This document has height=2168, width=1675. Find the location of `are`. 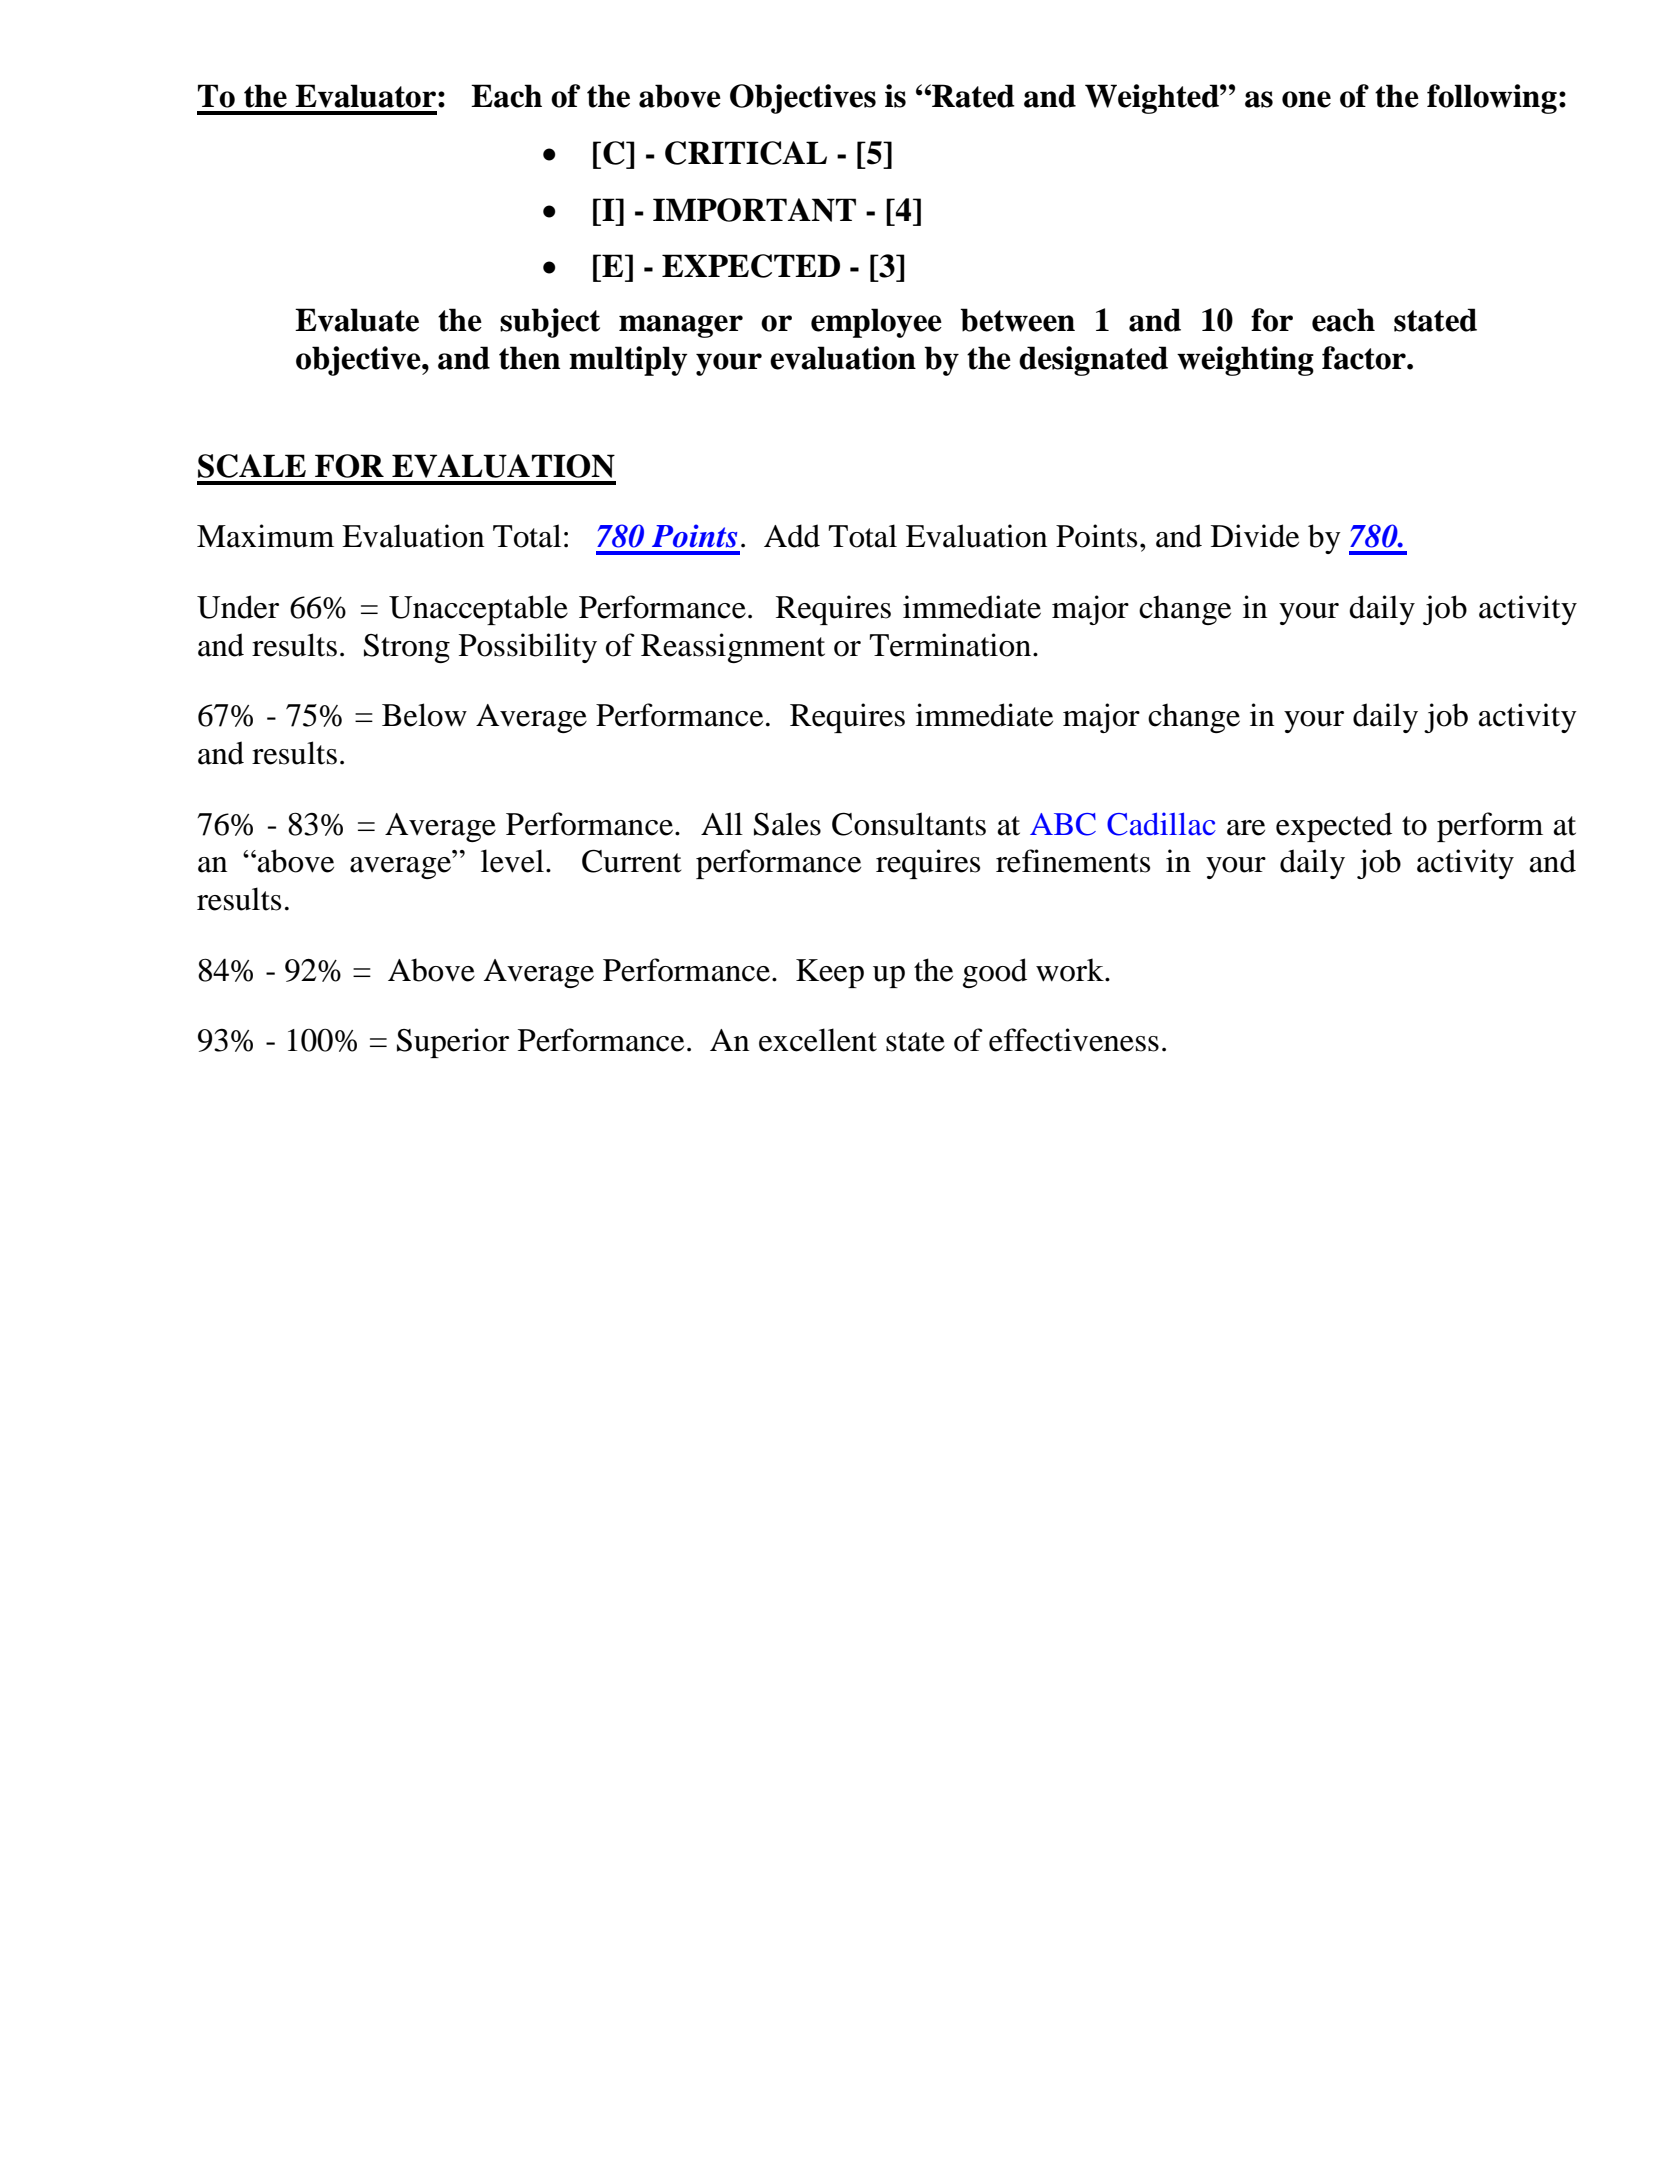

are is located at coordinates (1246, 828).
